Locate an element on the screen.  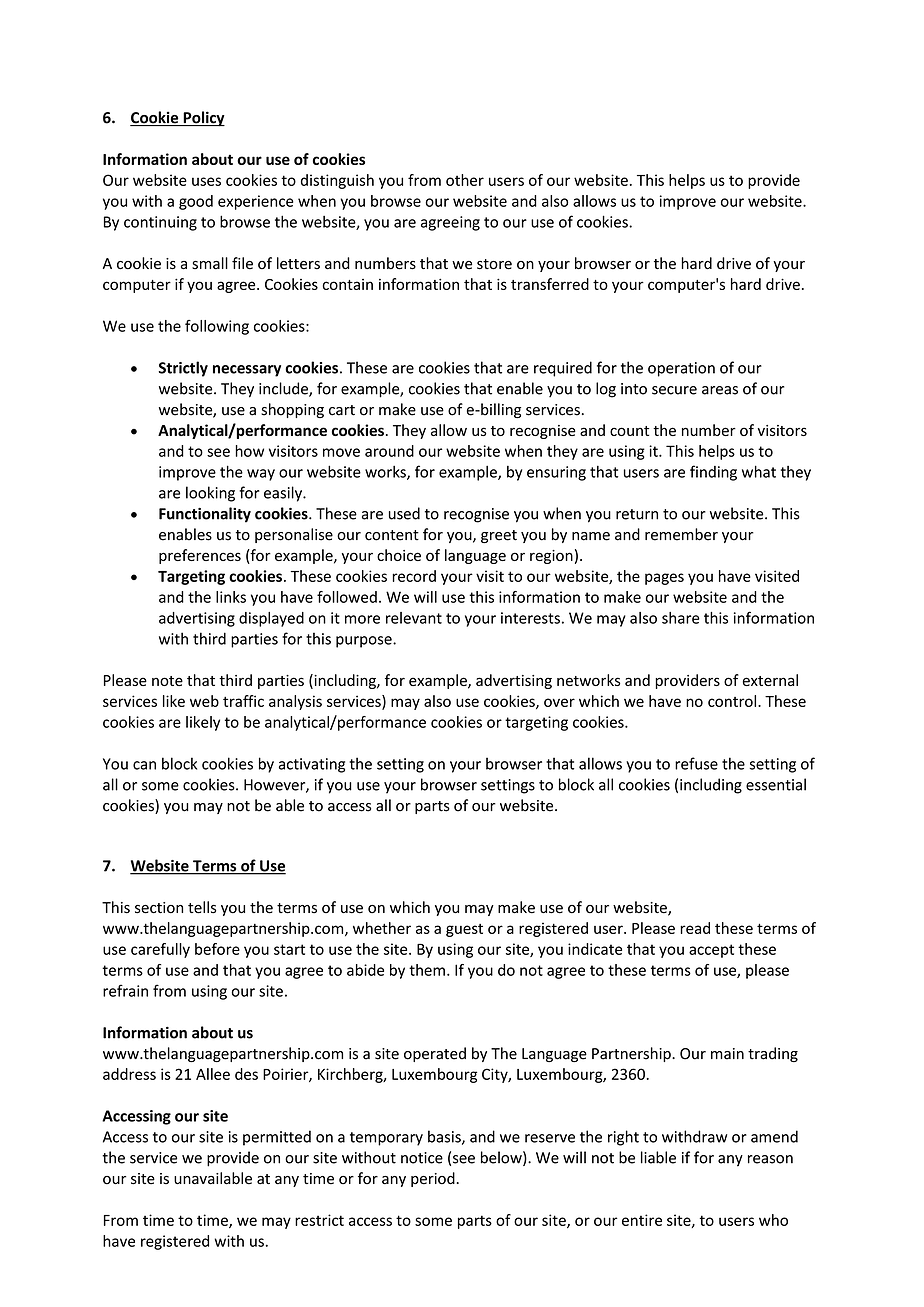
tells is located at coordinates (202, 907).
